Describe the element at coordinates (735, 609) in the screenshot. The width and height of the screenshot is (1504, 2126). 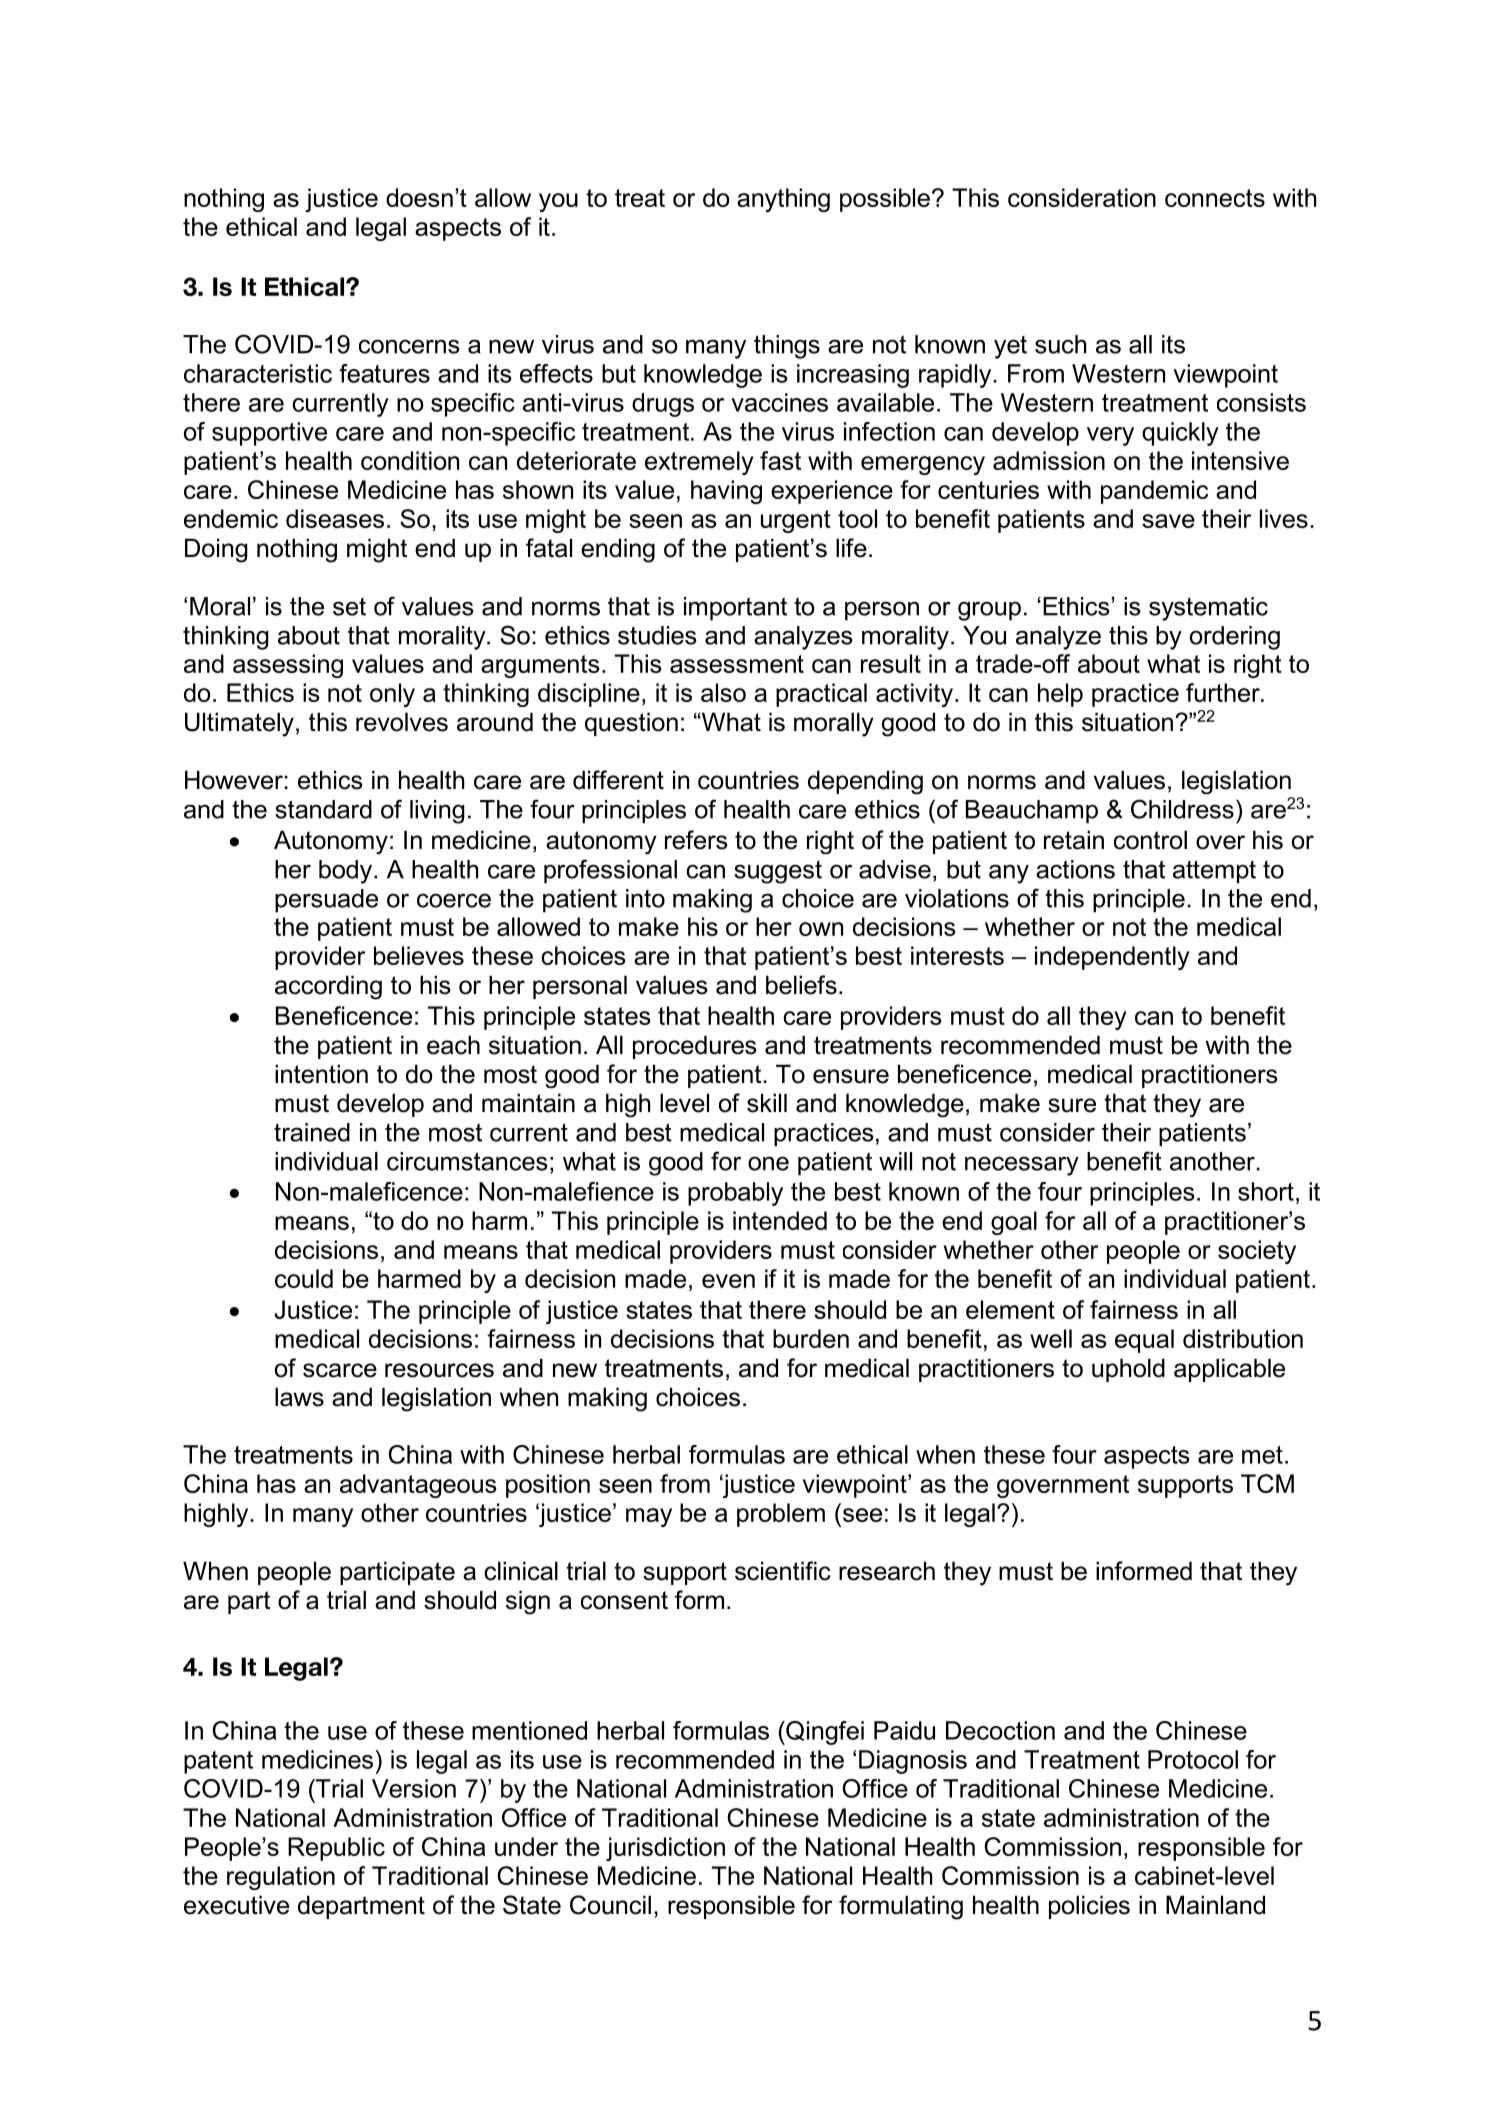
I see `important` at that location.
